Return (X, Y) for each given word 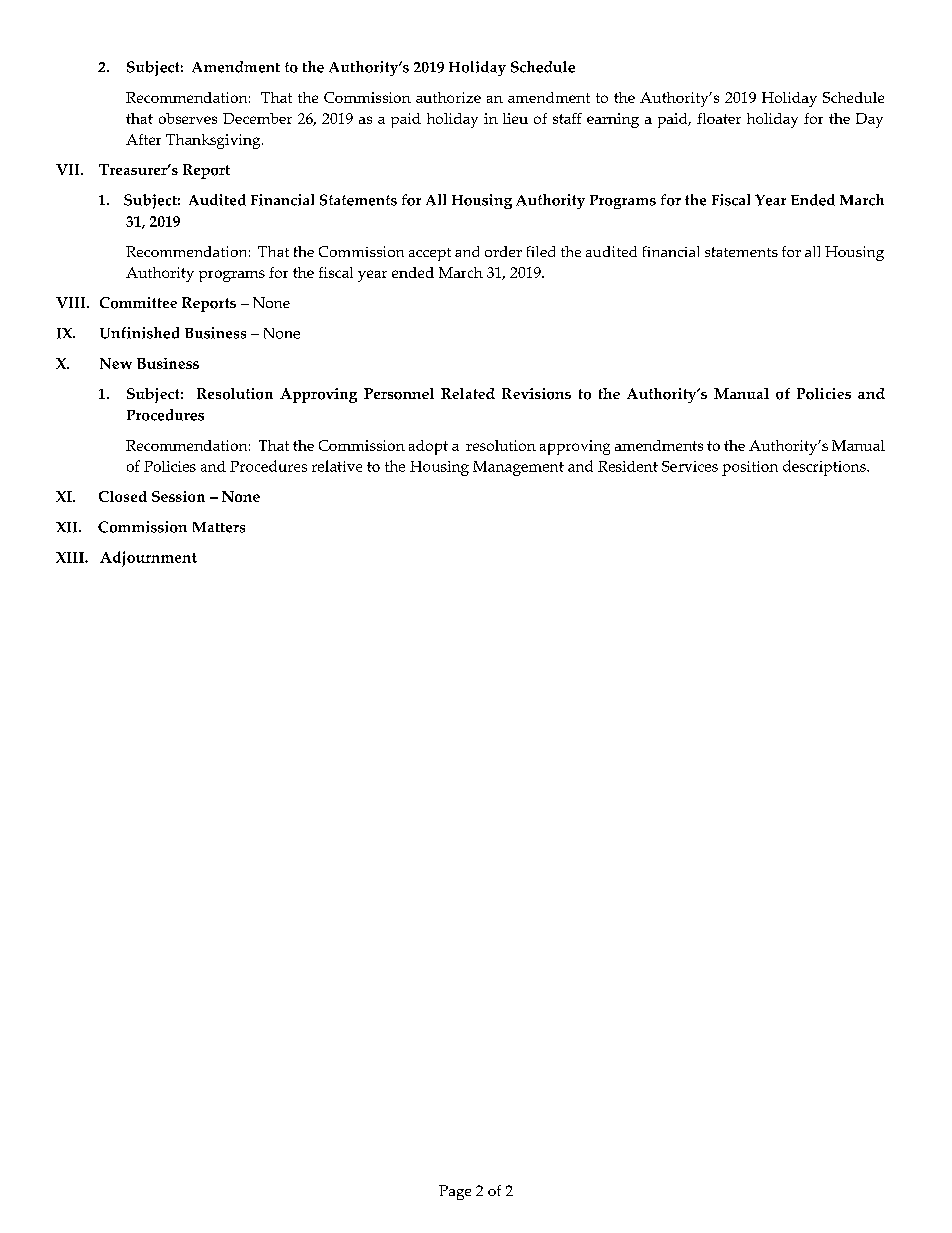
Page (455, 1192)
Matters (219, 527)
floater (719, 118)
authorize (448, 97)
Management (518, 468)
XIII (71, 557)
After (143, 139)
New (116, 363)
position (750, 468)
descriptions (825, 468)
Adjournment (148, 559)
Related (468, 393)
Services (690, 466)
